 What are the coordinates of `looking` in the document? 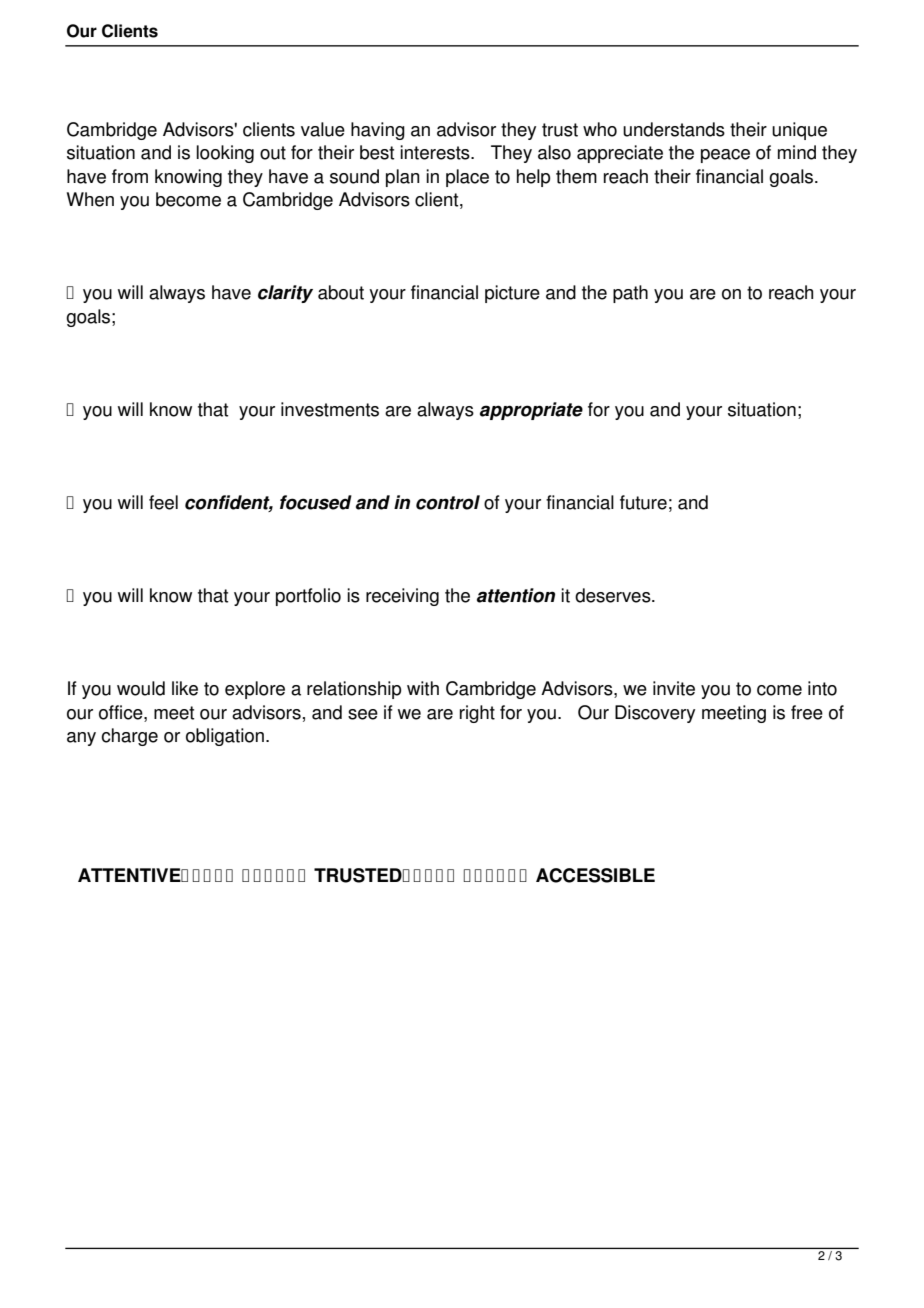 It's located at (225, 154).
